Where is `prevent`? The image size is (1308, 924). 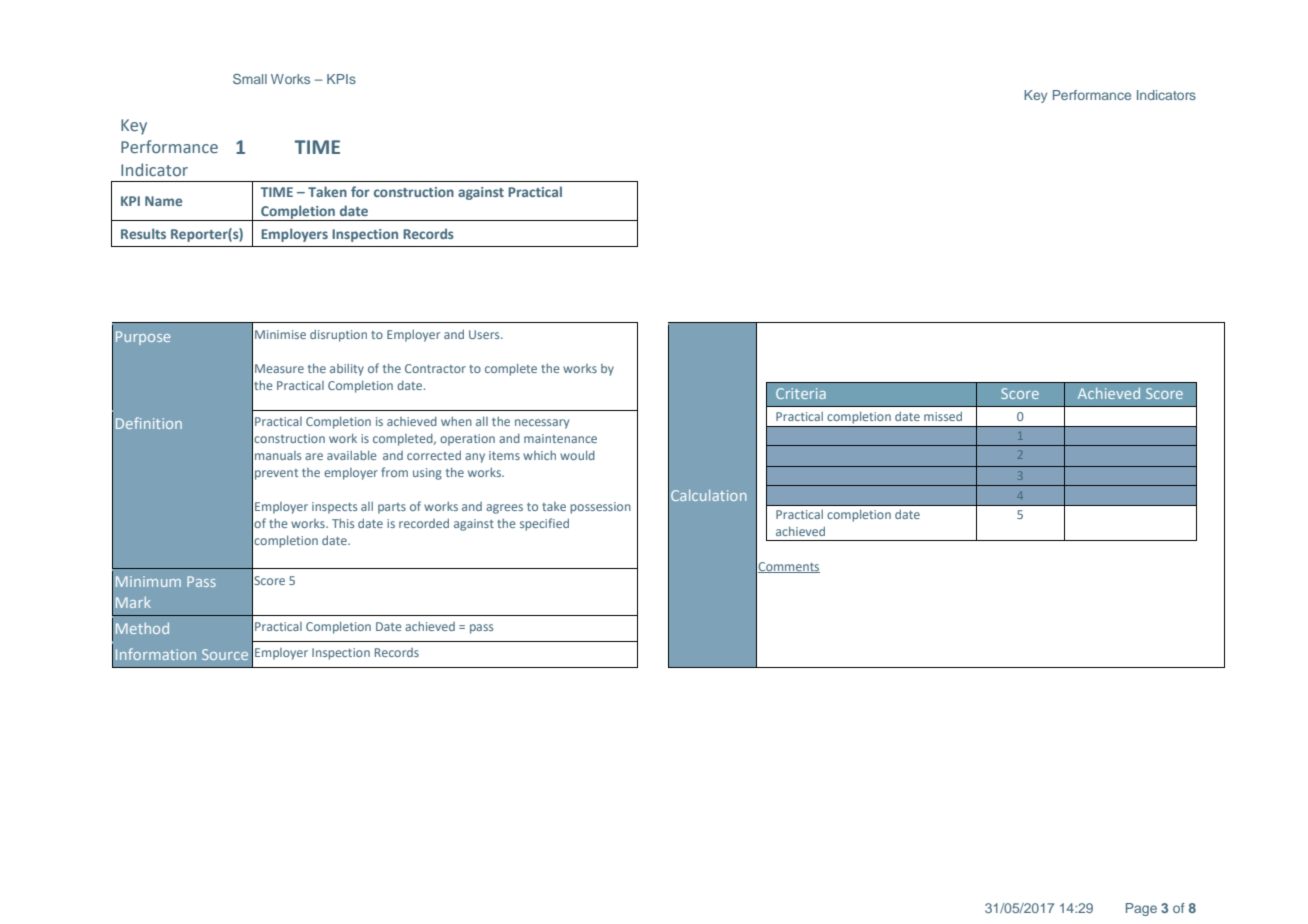 prevent is located at coordinates (276, 474).
